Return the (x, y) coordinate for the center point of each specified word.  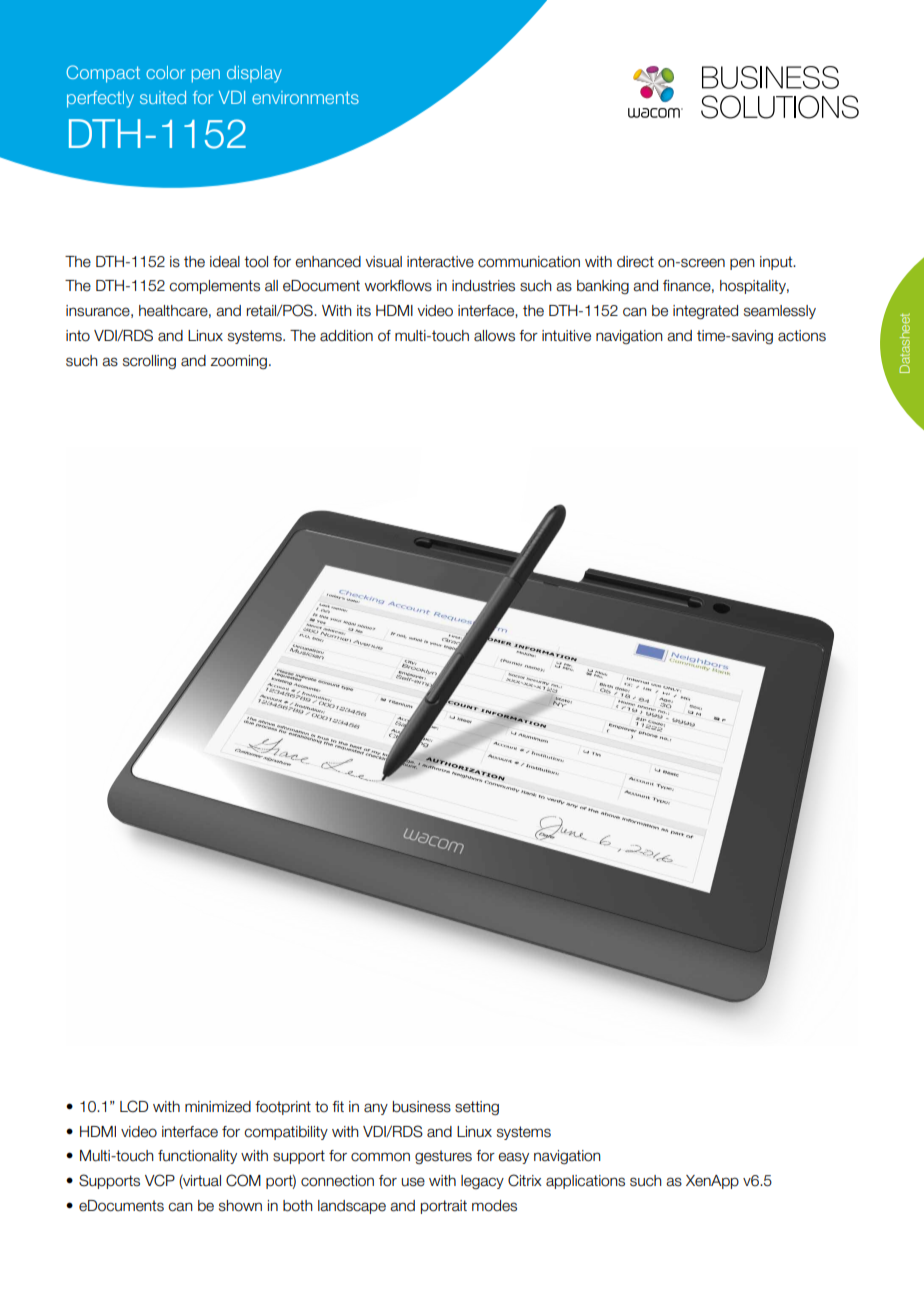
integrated (705, 312)
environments (305, 97)
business (422, 1107)
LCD (134, 1106)
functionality (197, 1157)
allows (494, 336)
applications (585, 1182)
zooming (238, 362)
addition (346, 336)
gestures (443, 1157)
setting (477, 1108)
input (777, 263)
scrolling (149, 362)
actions (802, 336)
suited (163, 97)
